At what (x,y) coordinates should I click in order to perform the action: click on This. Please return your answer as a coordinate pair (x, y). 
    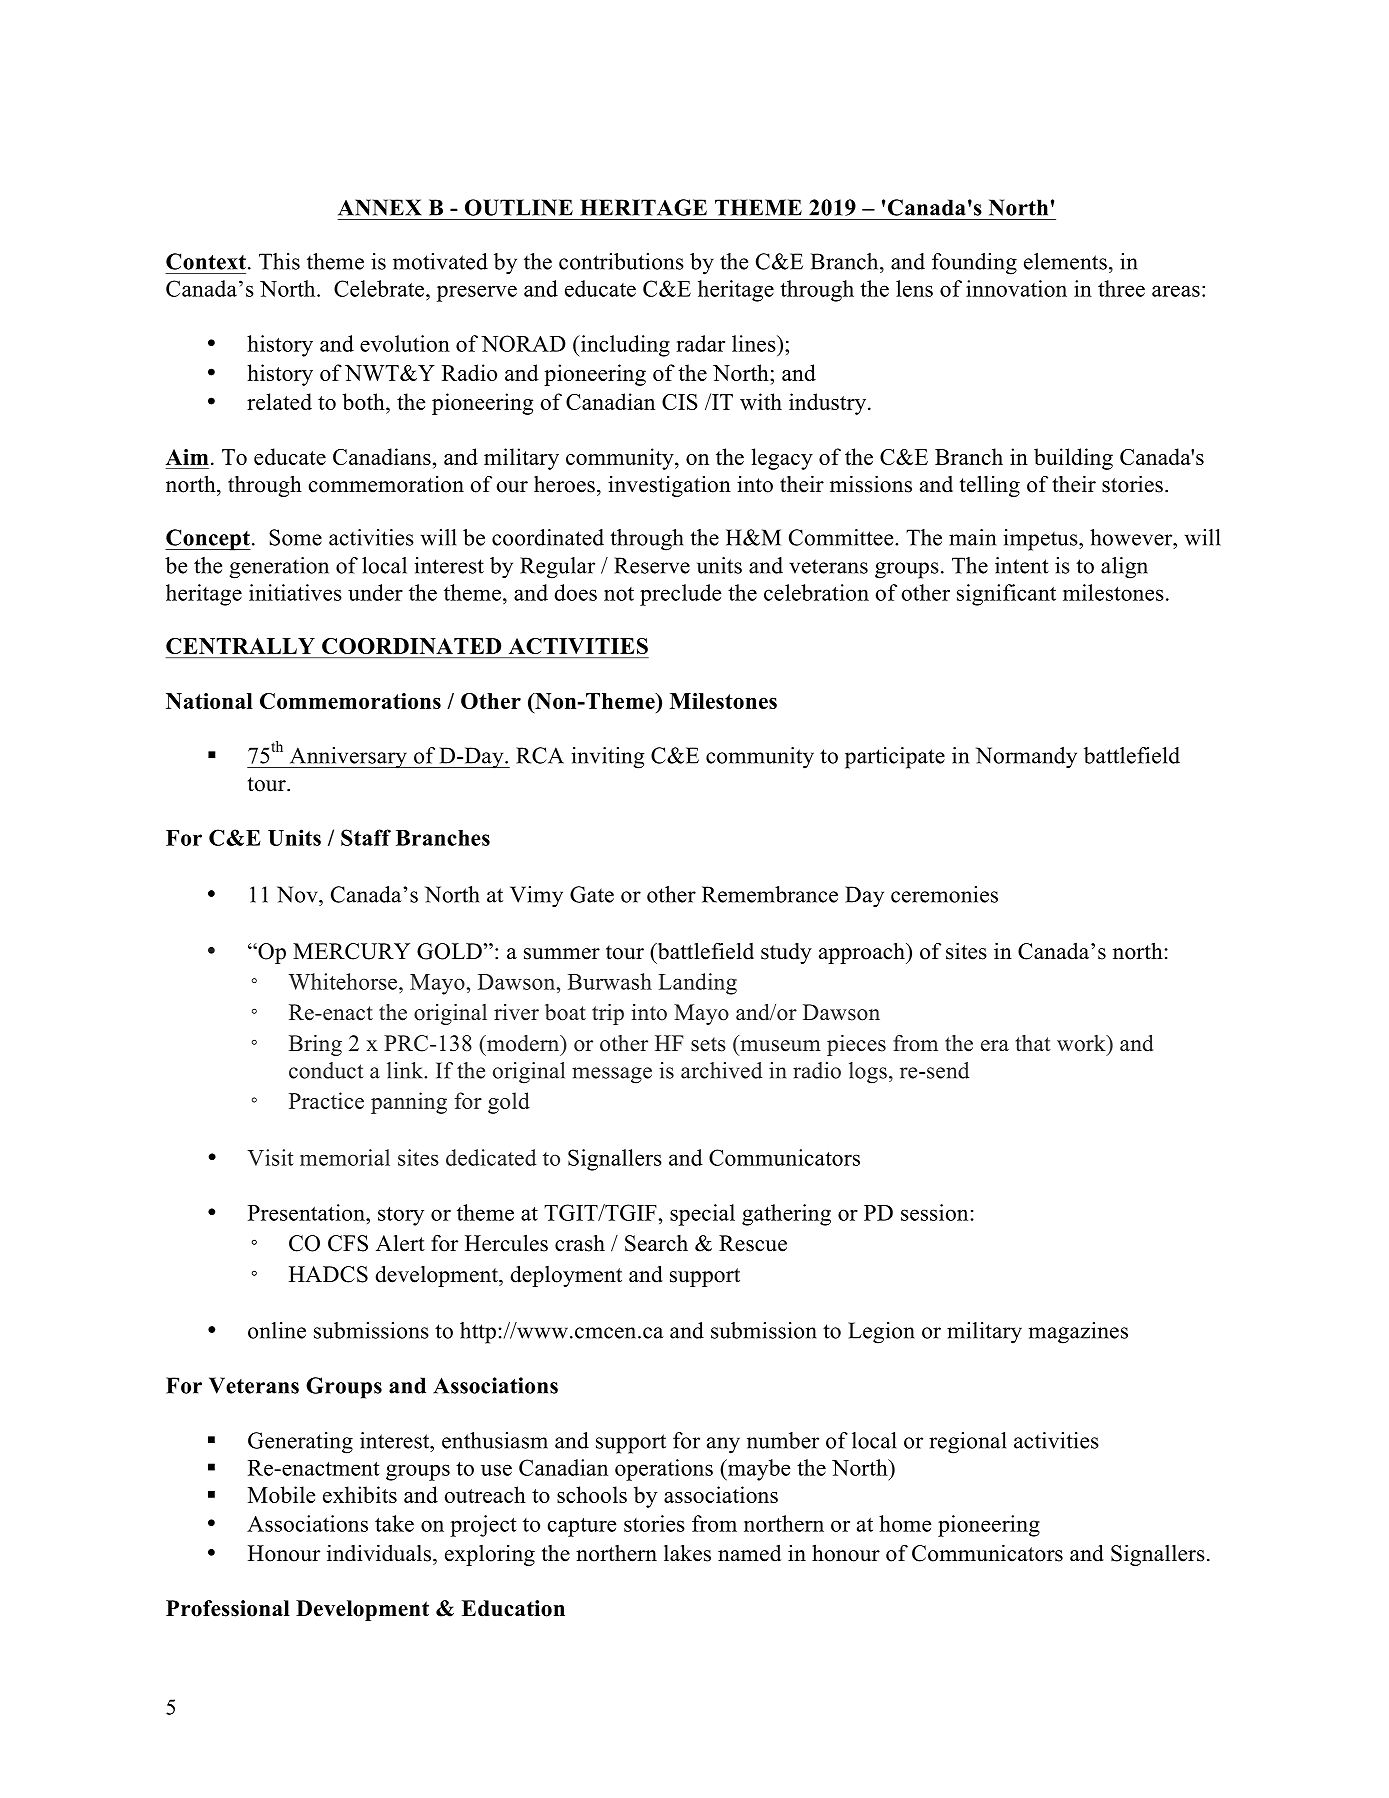
    Looking at the image, I should click on (279, 261).
